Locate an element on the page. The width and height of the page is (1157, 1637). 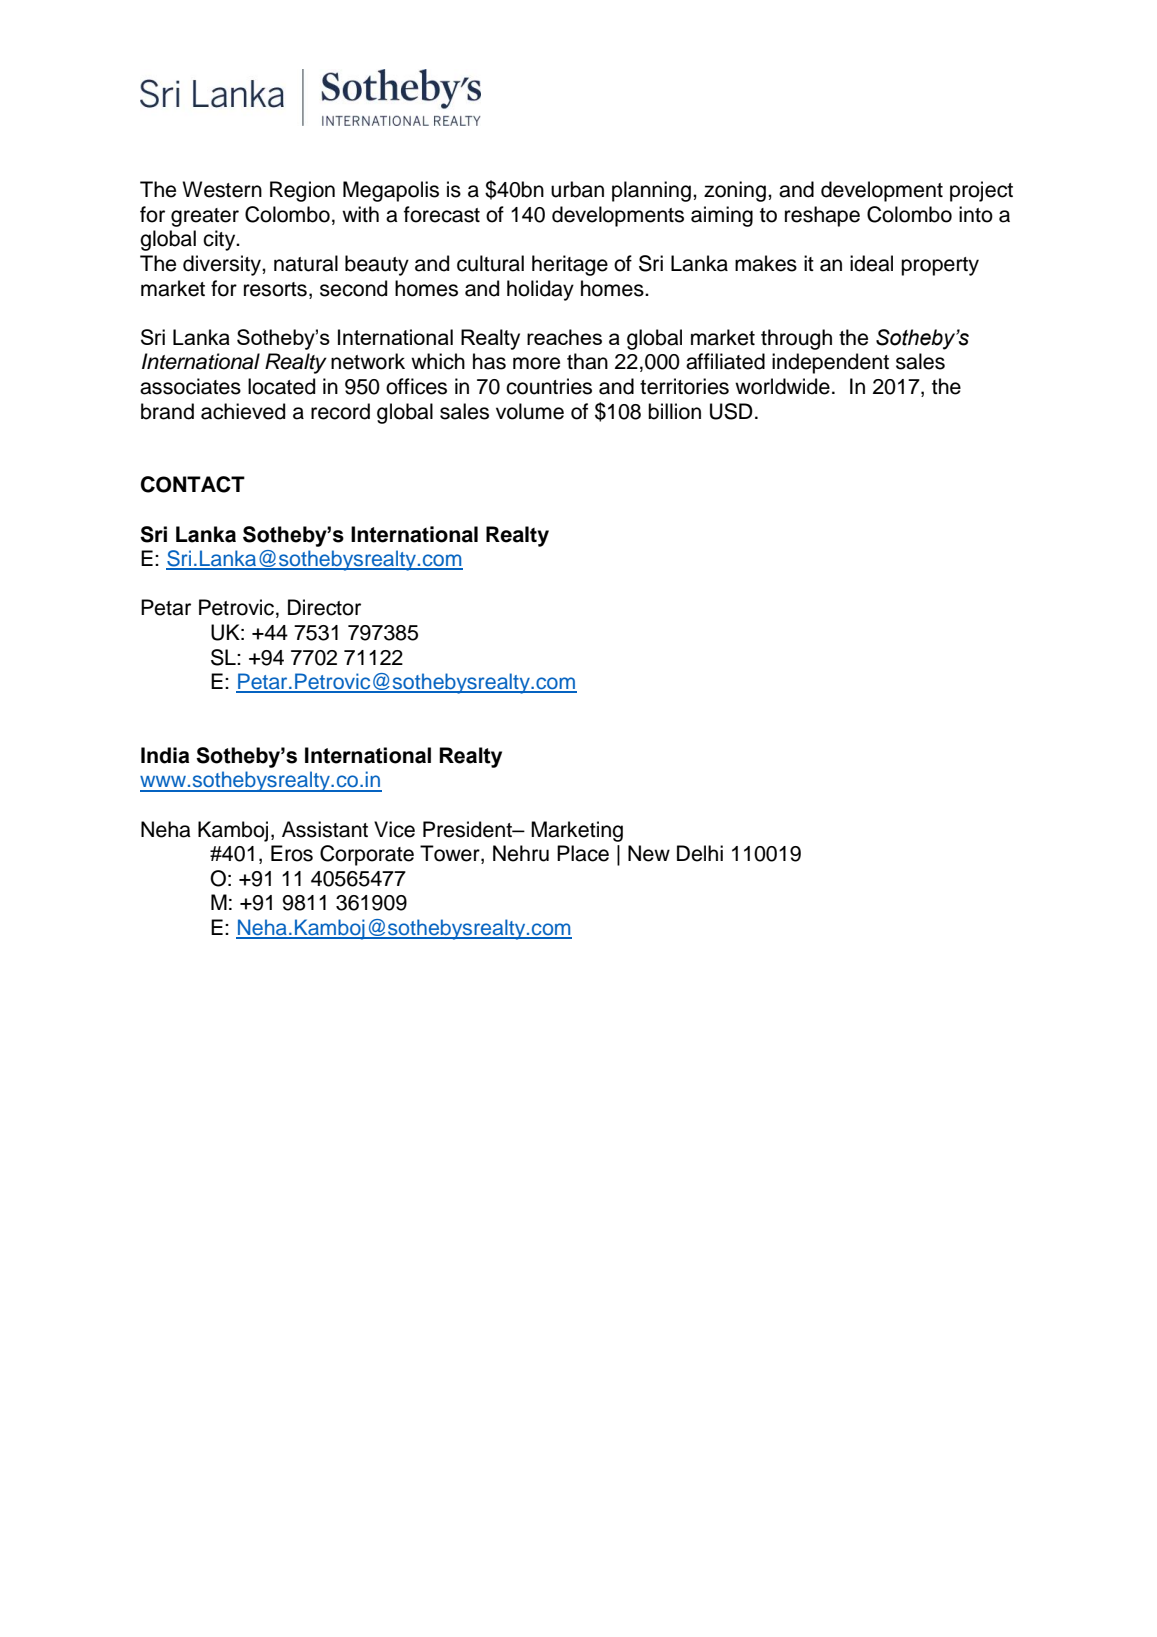
Region is located at coordinates (302, 191).
